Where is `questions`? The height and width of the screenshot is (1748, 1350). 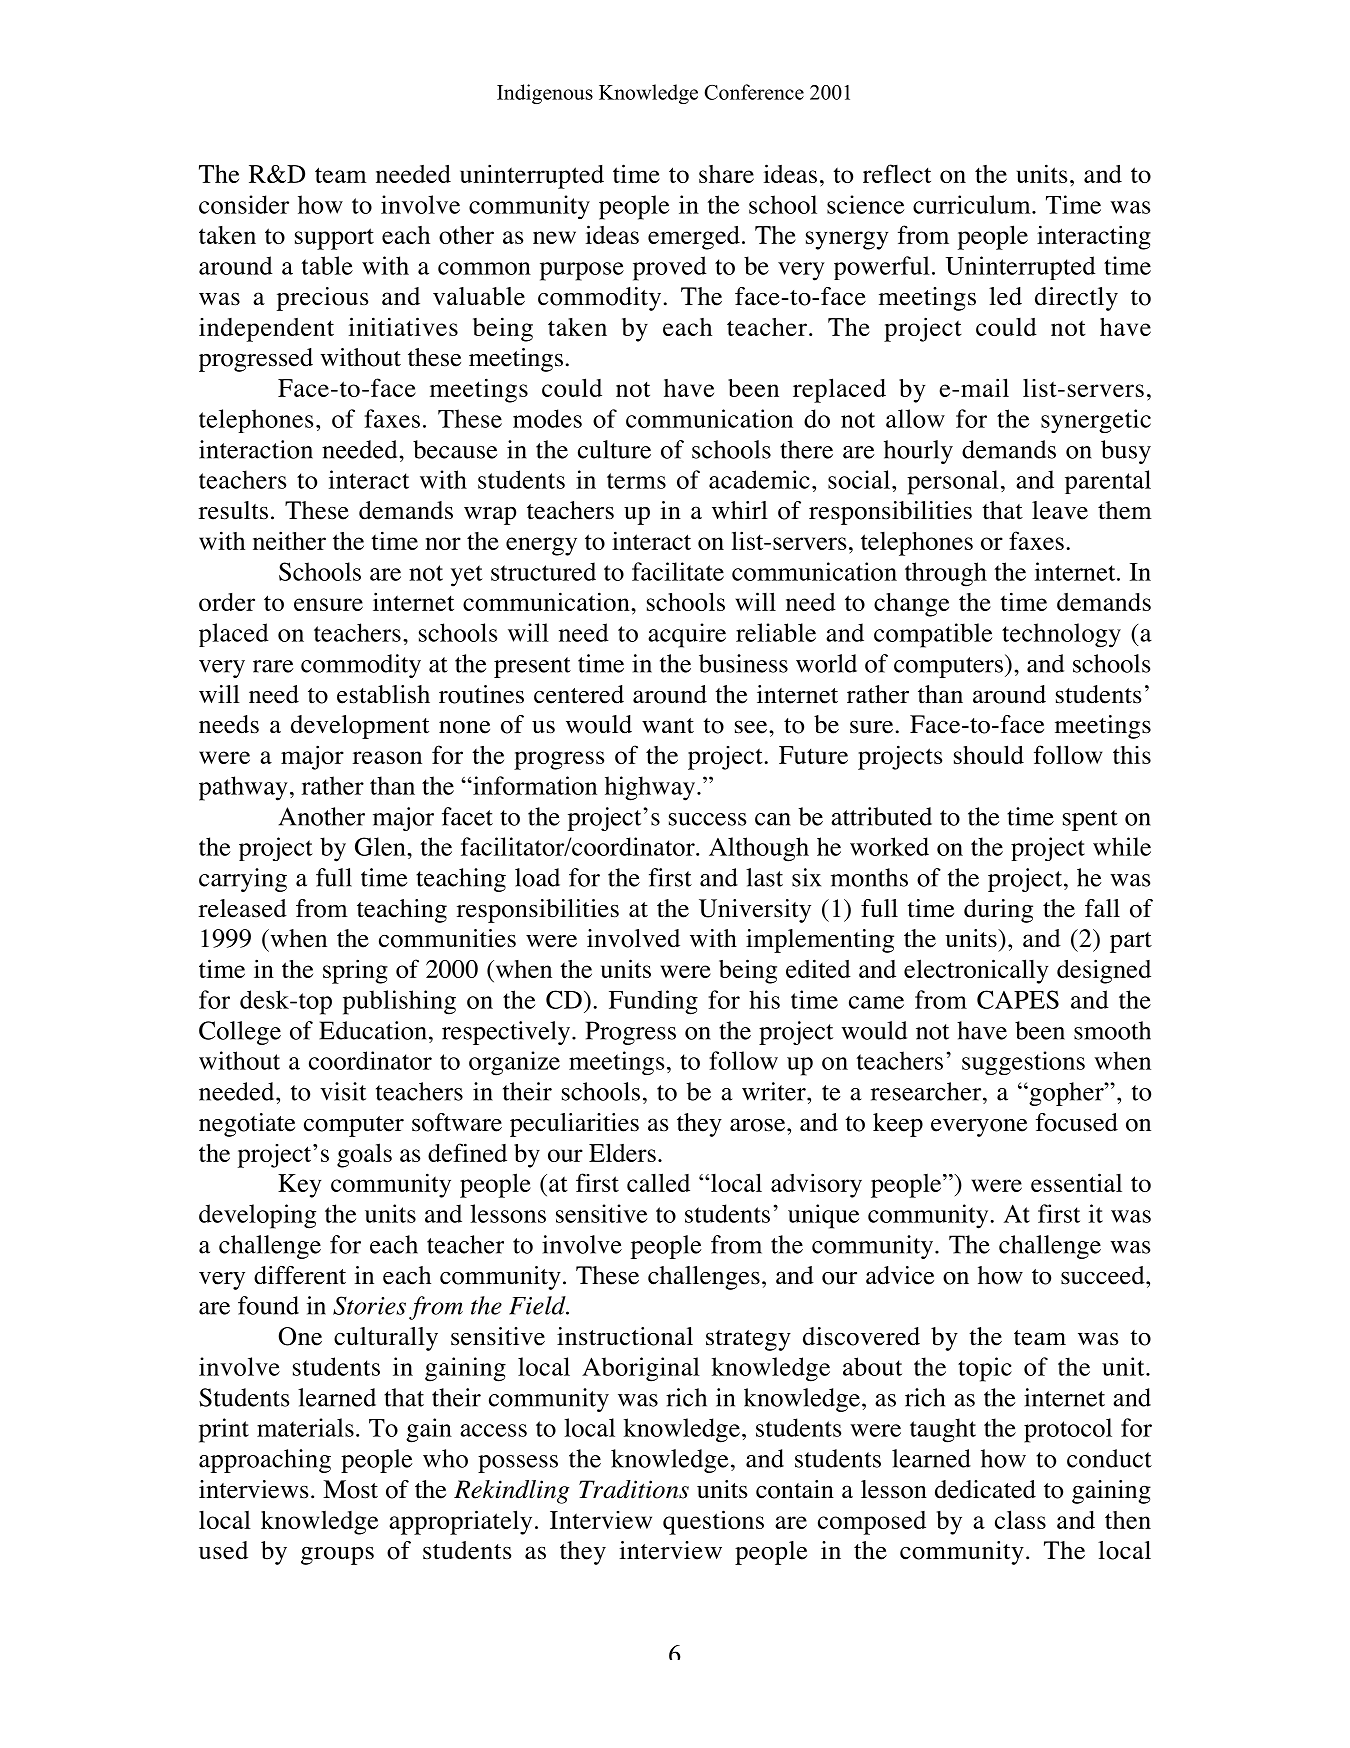
questions is located at coordinates (713, 1522).
